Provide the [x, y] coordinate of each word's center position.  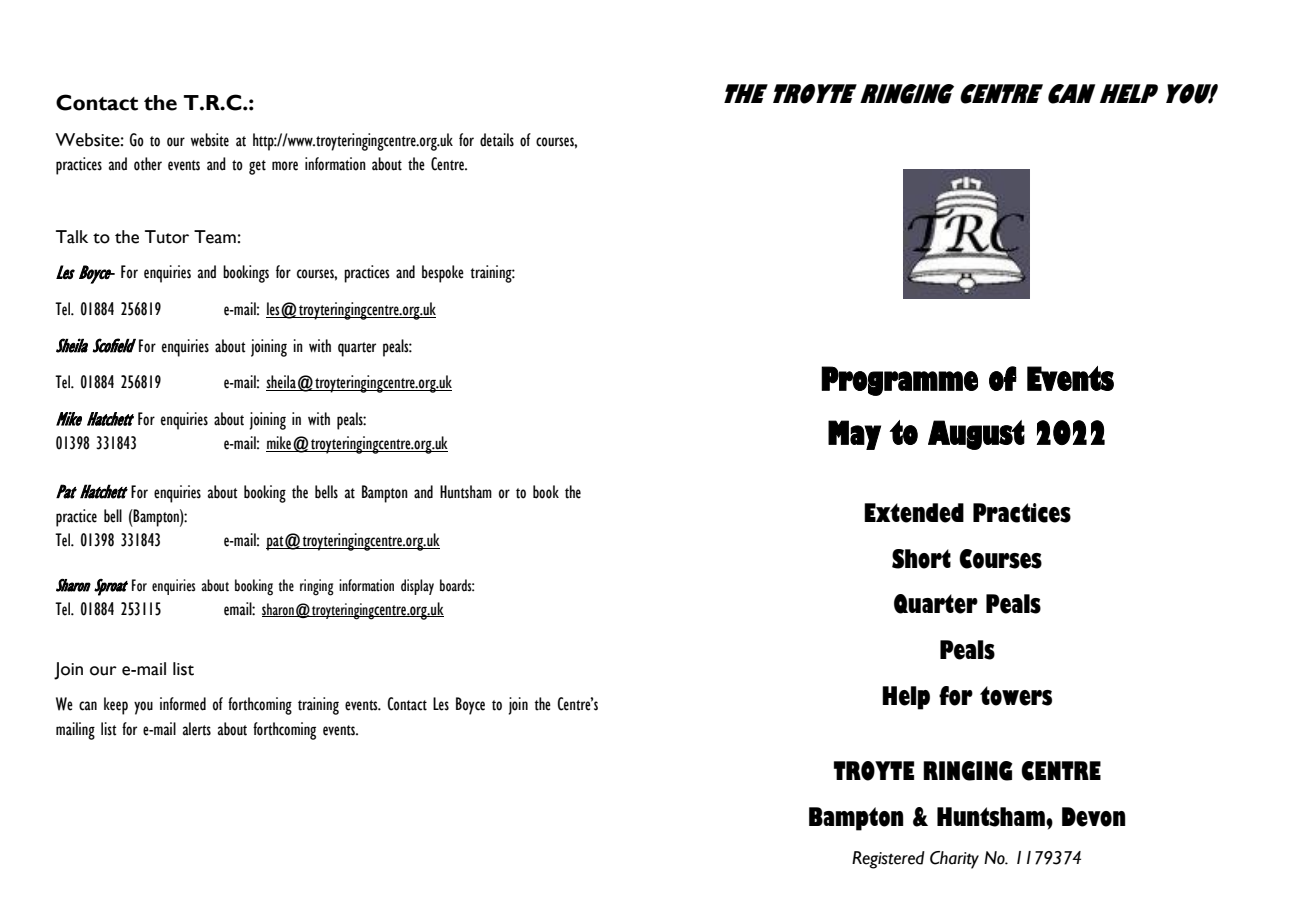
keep [116, 706]
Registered [888, 860]
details [497, 140]
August [976, 435]
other [148, 164]
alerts [197, 729]
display [417, 587]
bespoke [443, 274]
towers [1016, 696]
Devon [1094, 817]
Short [921, 559]
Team [215, 237]
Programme [899, 381]
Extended [914, 513]
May [854, 435]
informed [183, 704]
